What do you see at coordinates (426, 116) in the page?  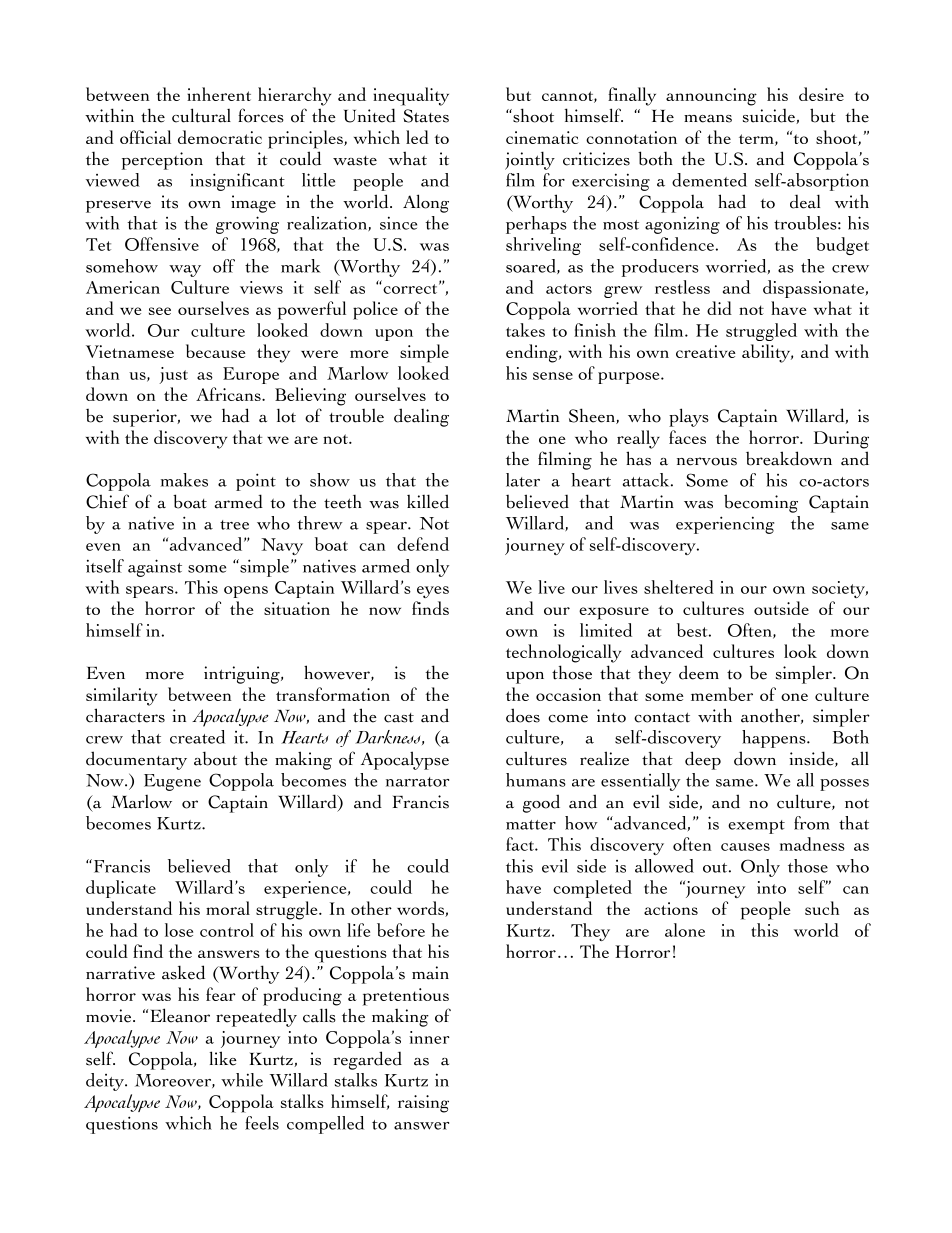 I see `States` at bounding box center [426, 116].
